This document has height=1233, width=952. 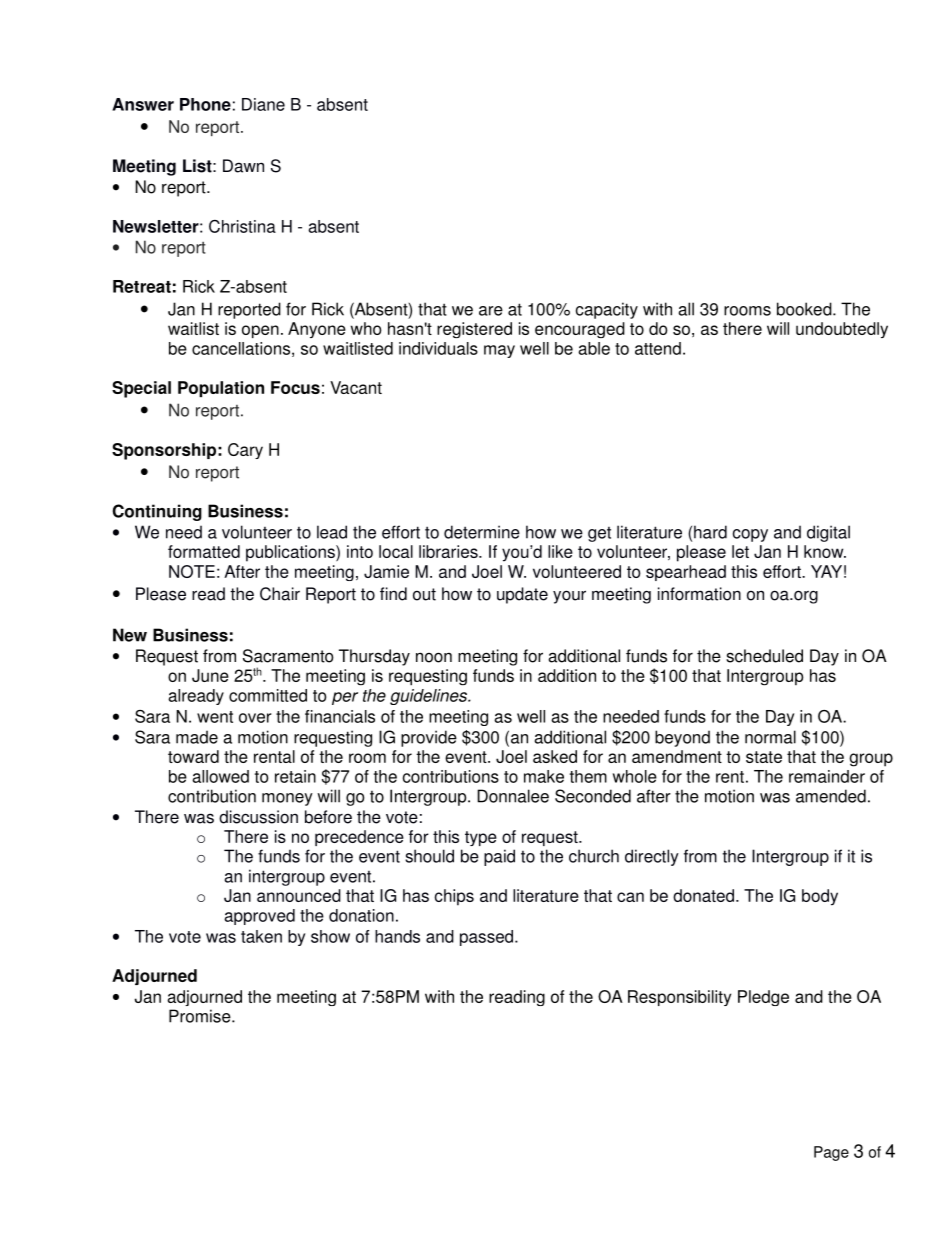 What do you see at coordinates (805, 309) in the document?
I see `booked` at bounding box center [805, 309].
